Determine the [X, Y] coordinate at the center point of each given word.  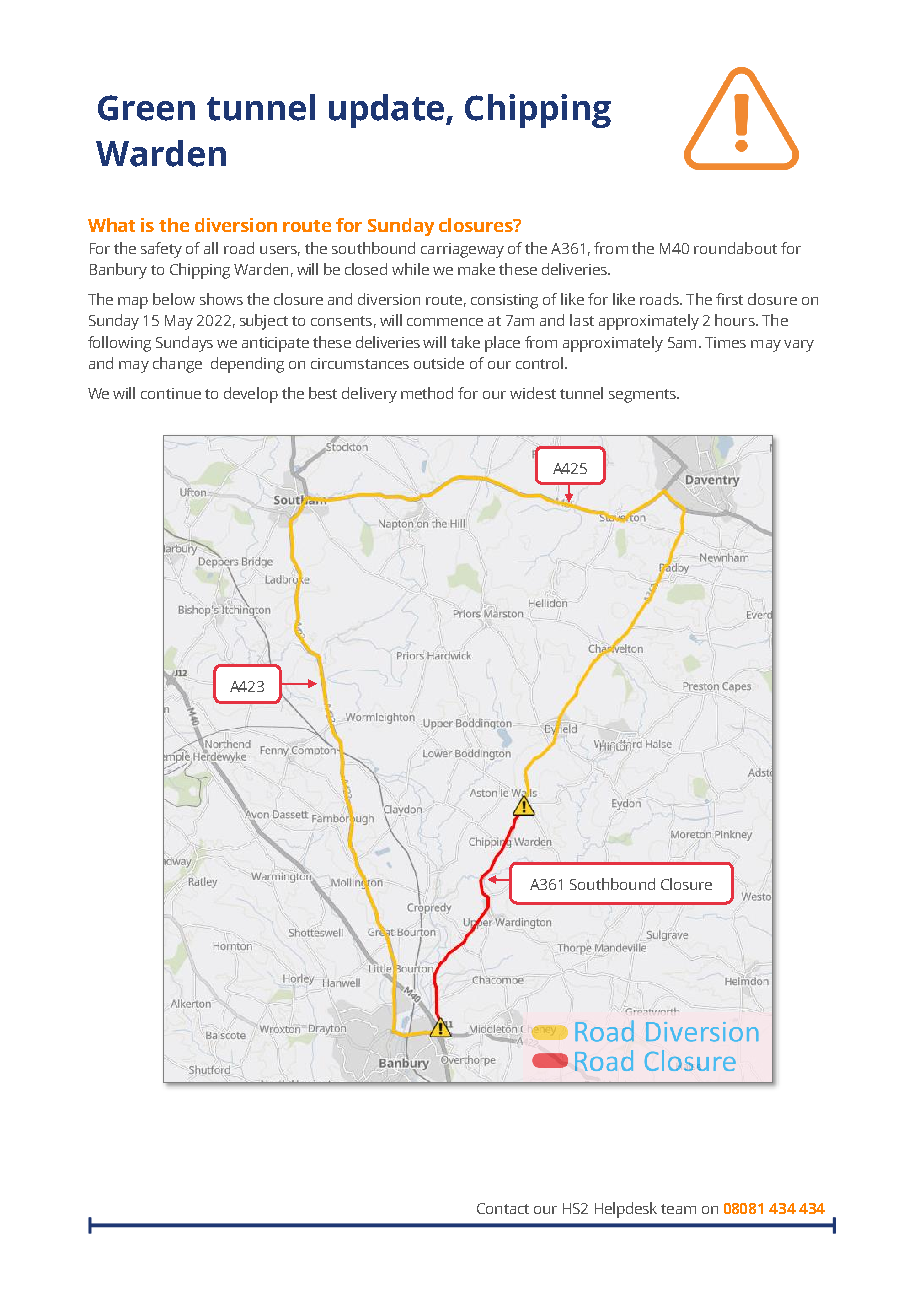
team [678, 1209]
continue [171, 393]
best [323, 393]
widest [533, 393]
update [386, 111]
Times [725, 342]
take [465, 342]
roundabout [735, 248]
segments [643, 396]
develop [251, 395]
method [427, 393]
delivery [369, 395]
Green [146, 108]
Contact [503, 1208]
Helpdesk [626, 1210]
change [177, 365]
